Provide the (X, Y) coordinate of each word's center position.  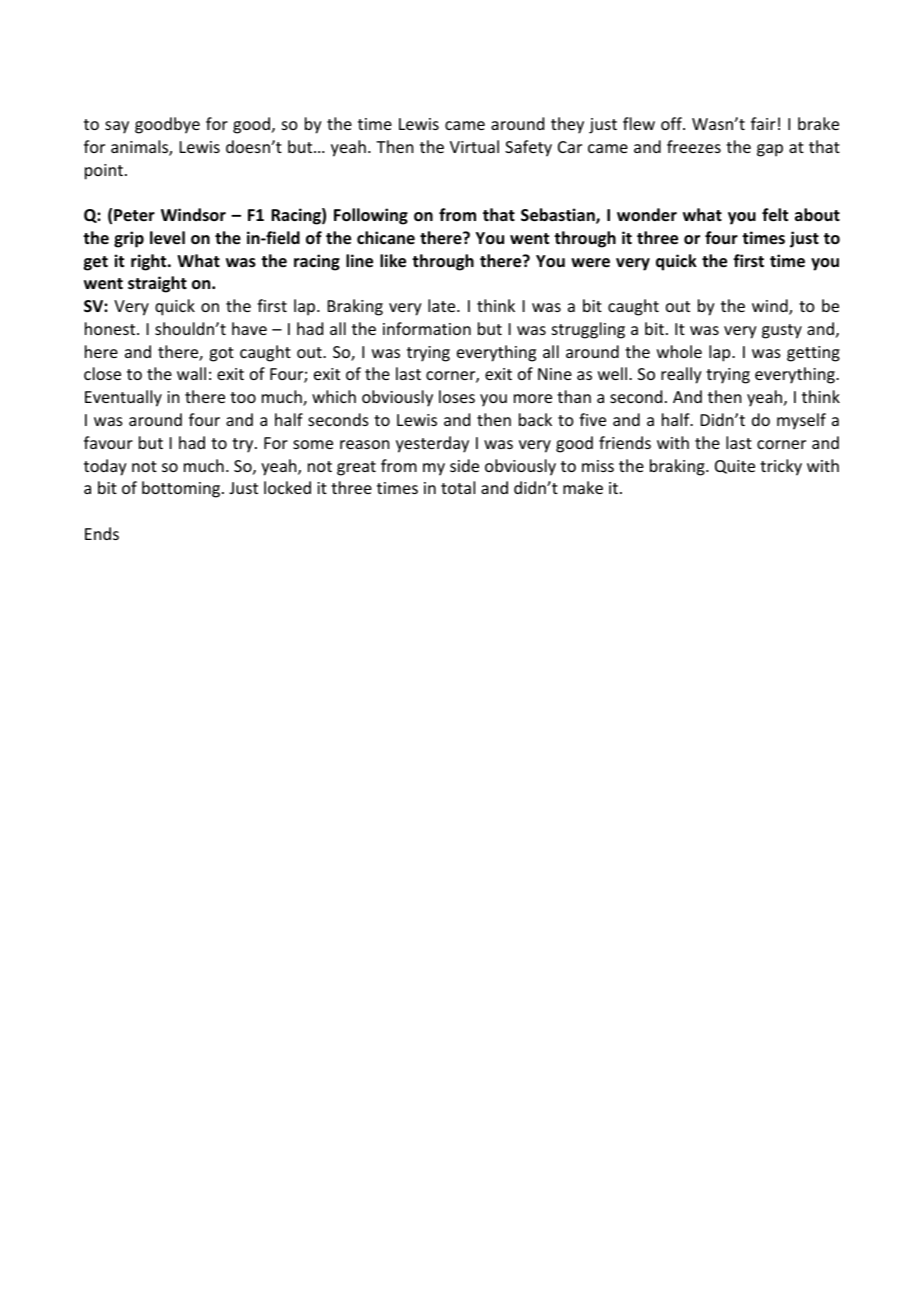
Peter (134, 215)
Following (371, 216)
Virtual (474, 146)
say (117, 127)
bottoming (182, 489)
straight (157, 284)
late (443, 305)
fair (763, 123)
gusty (782, 331)
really (681, 375)
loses (457, 396)
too (243, 397)
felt (775, 215)
